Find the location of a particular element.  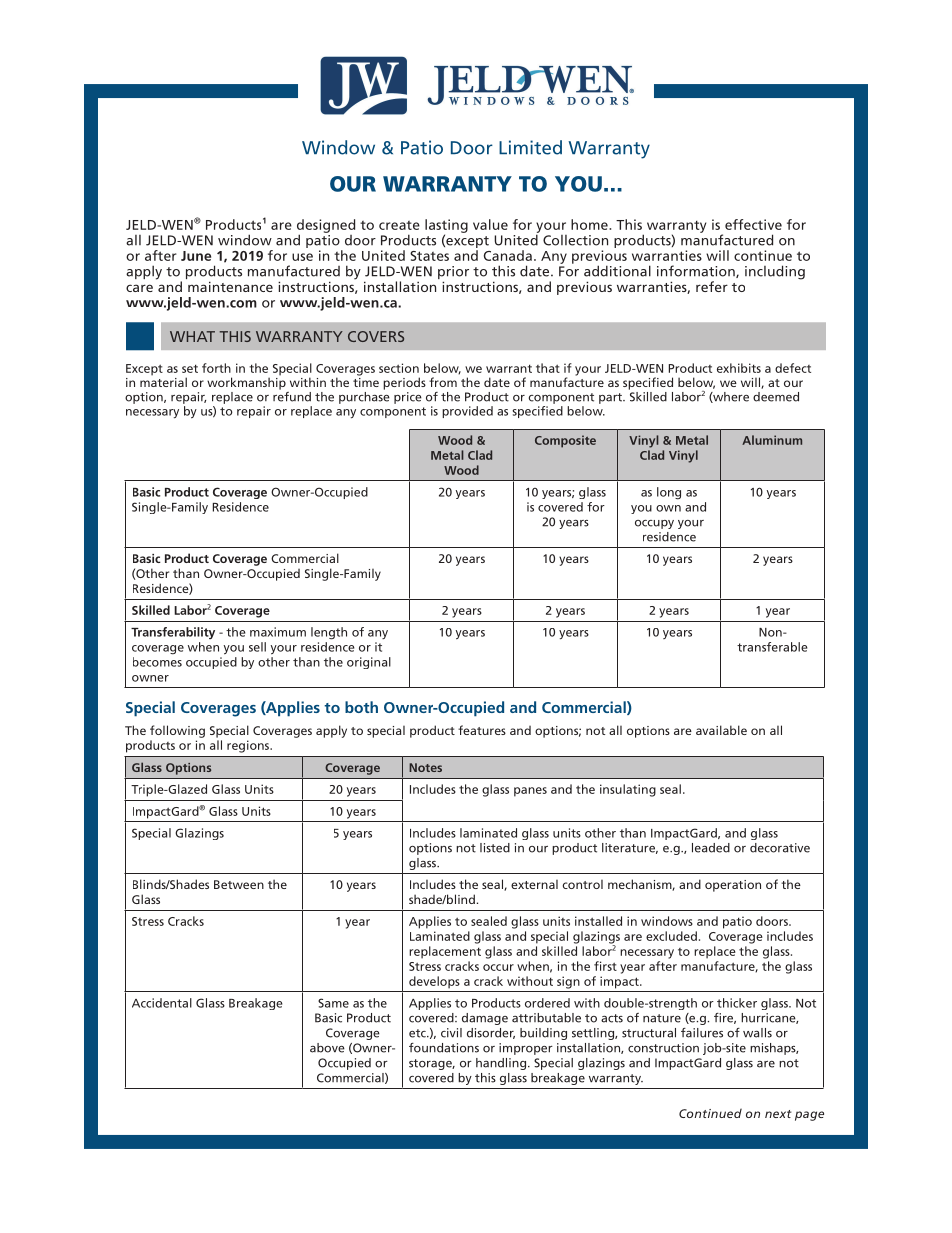

above is located at coordinates (327, 1048).
